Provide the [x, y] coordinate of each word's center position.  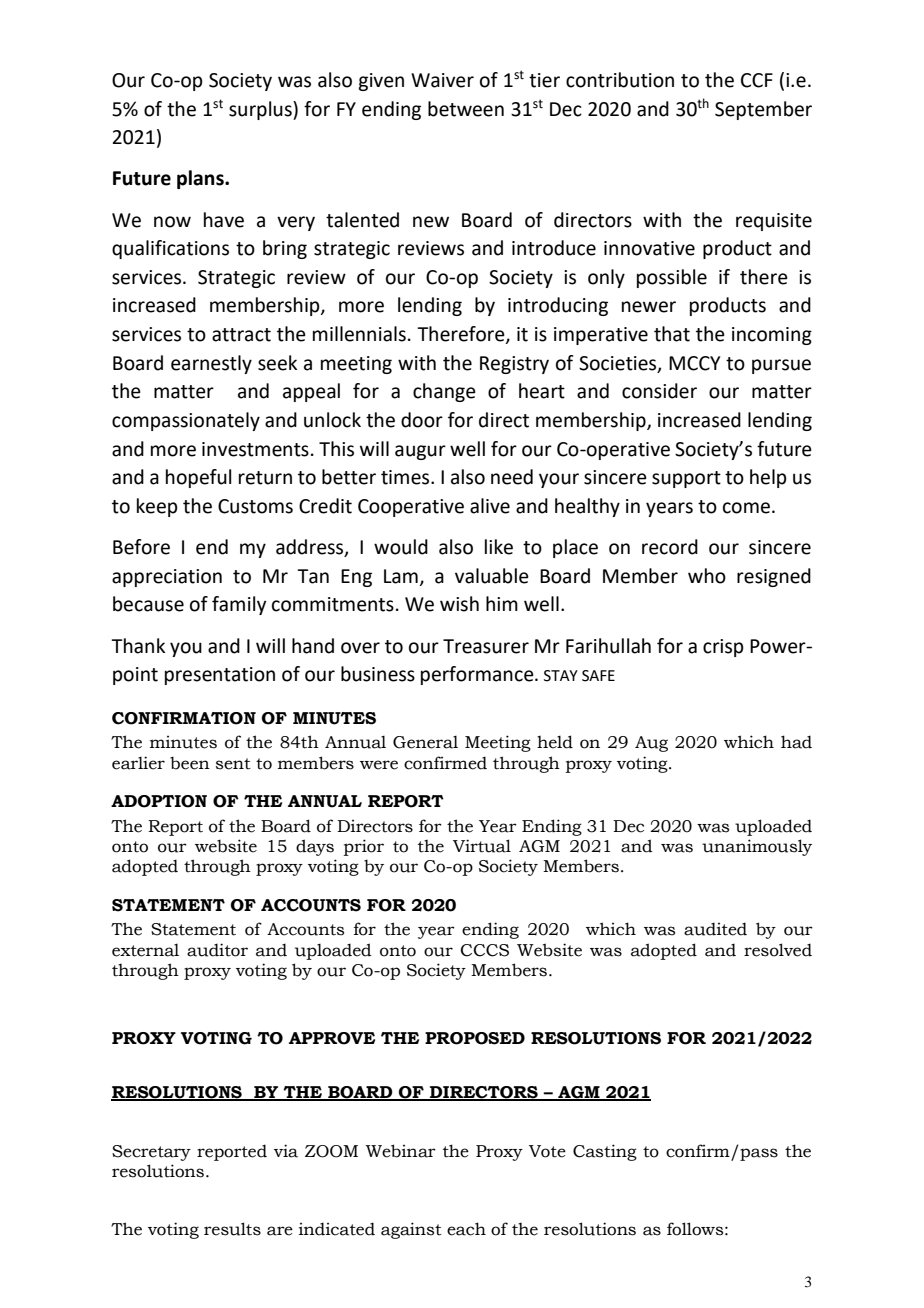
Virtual [482, 846]
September [763, 110]
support [686, 479]
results [232, 1229]
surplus [261, 110]
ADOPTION [159, 801]
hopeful [198, 478]
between [466, 109]
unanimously [757, 847]
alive [490, 506]
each [466, 1229]
